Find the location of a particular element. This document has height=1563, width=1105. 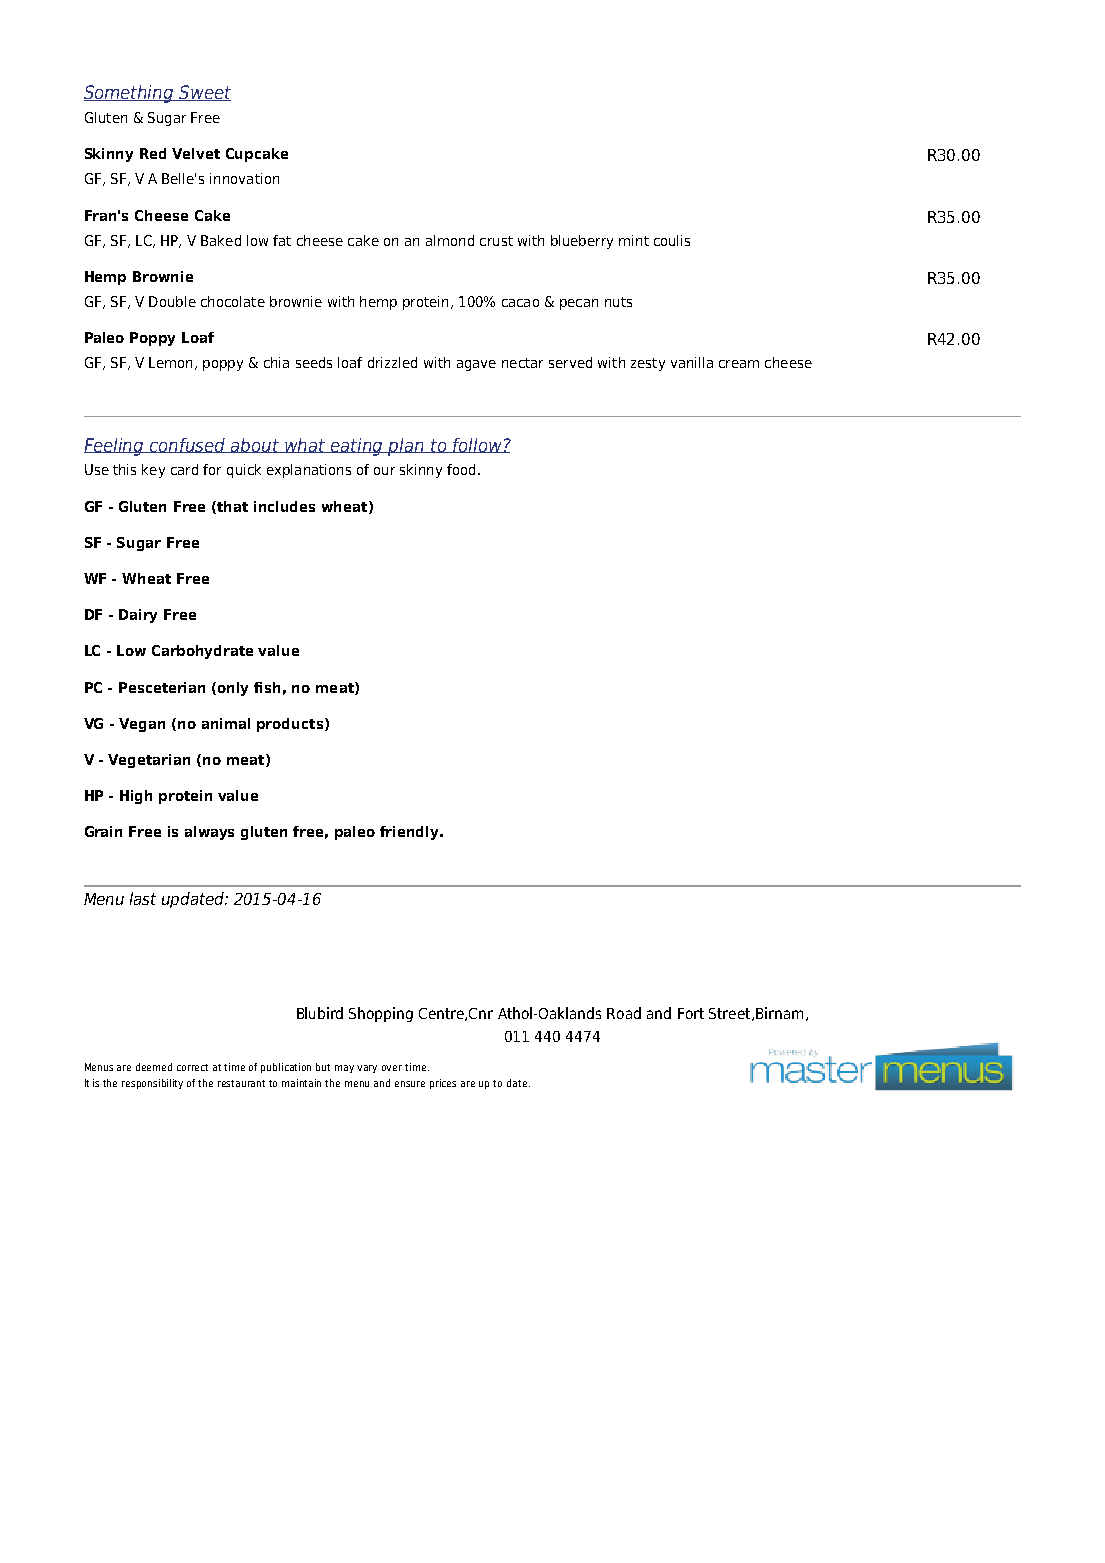

crust is located at coordinates (496, 241).
